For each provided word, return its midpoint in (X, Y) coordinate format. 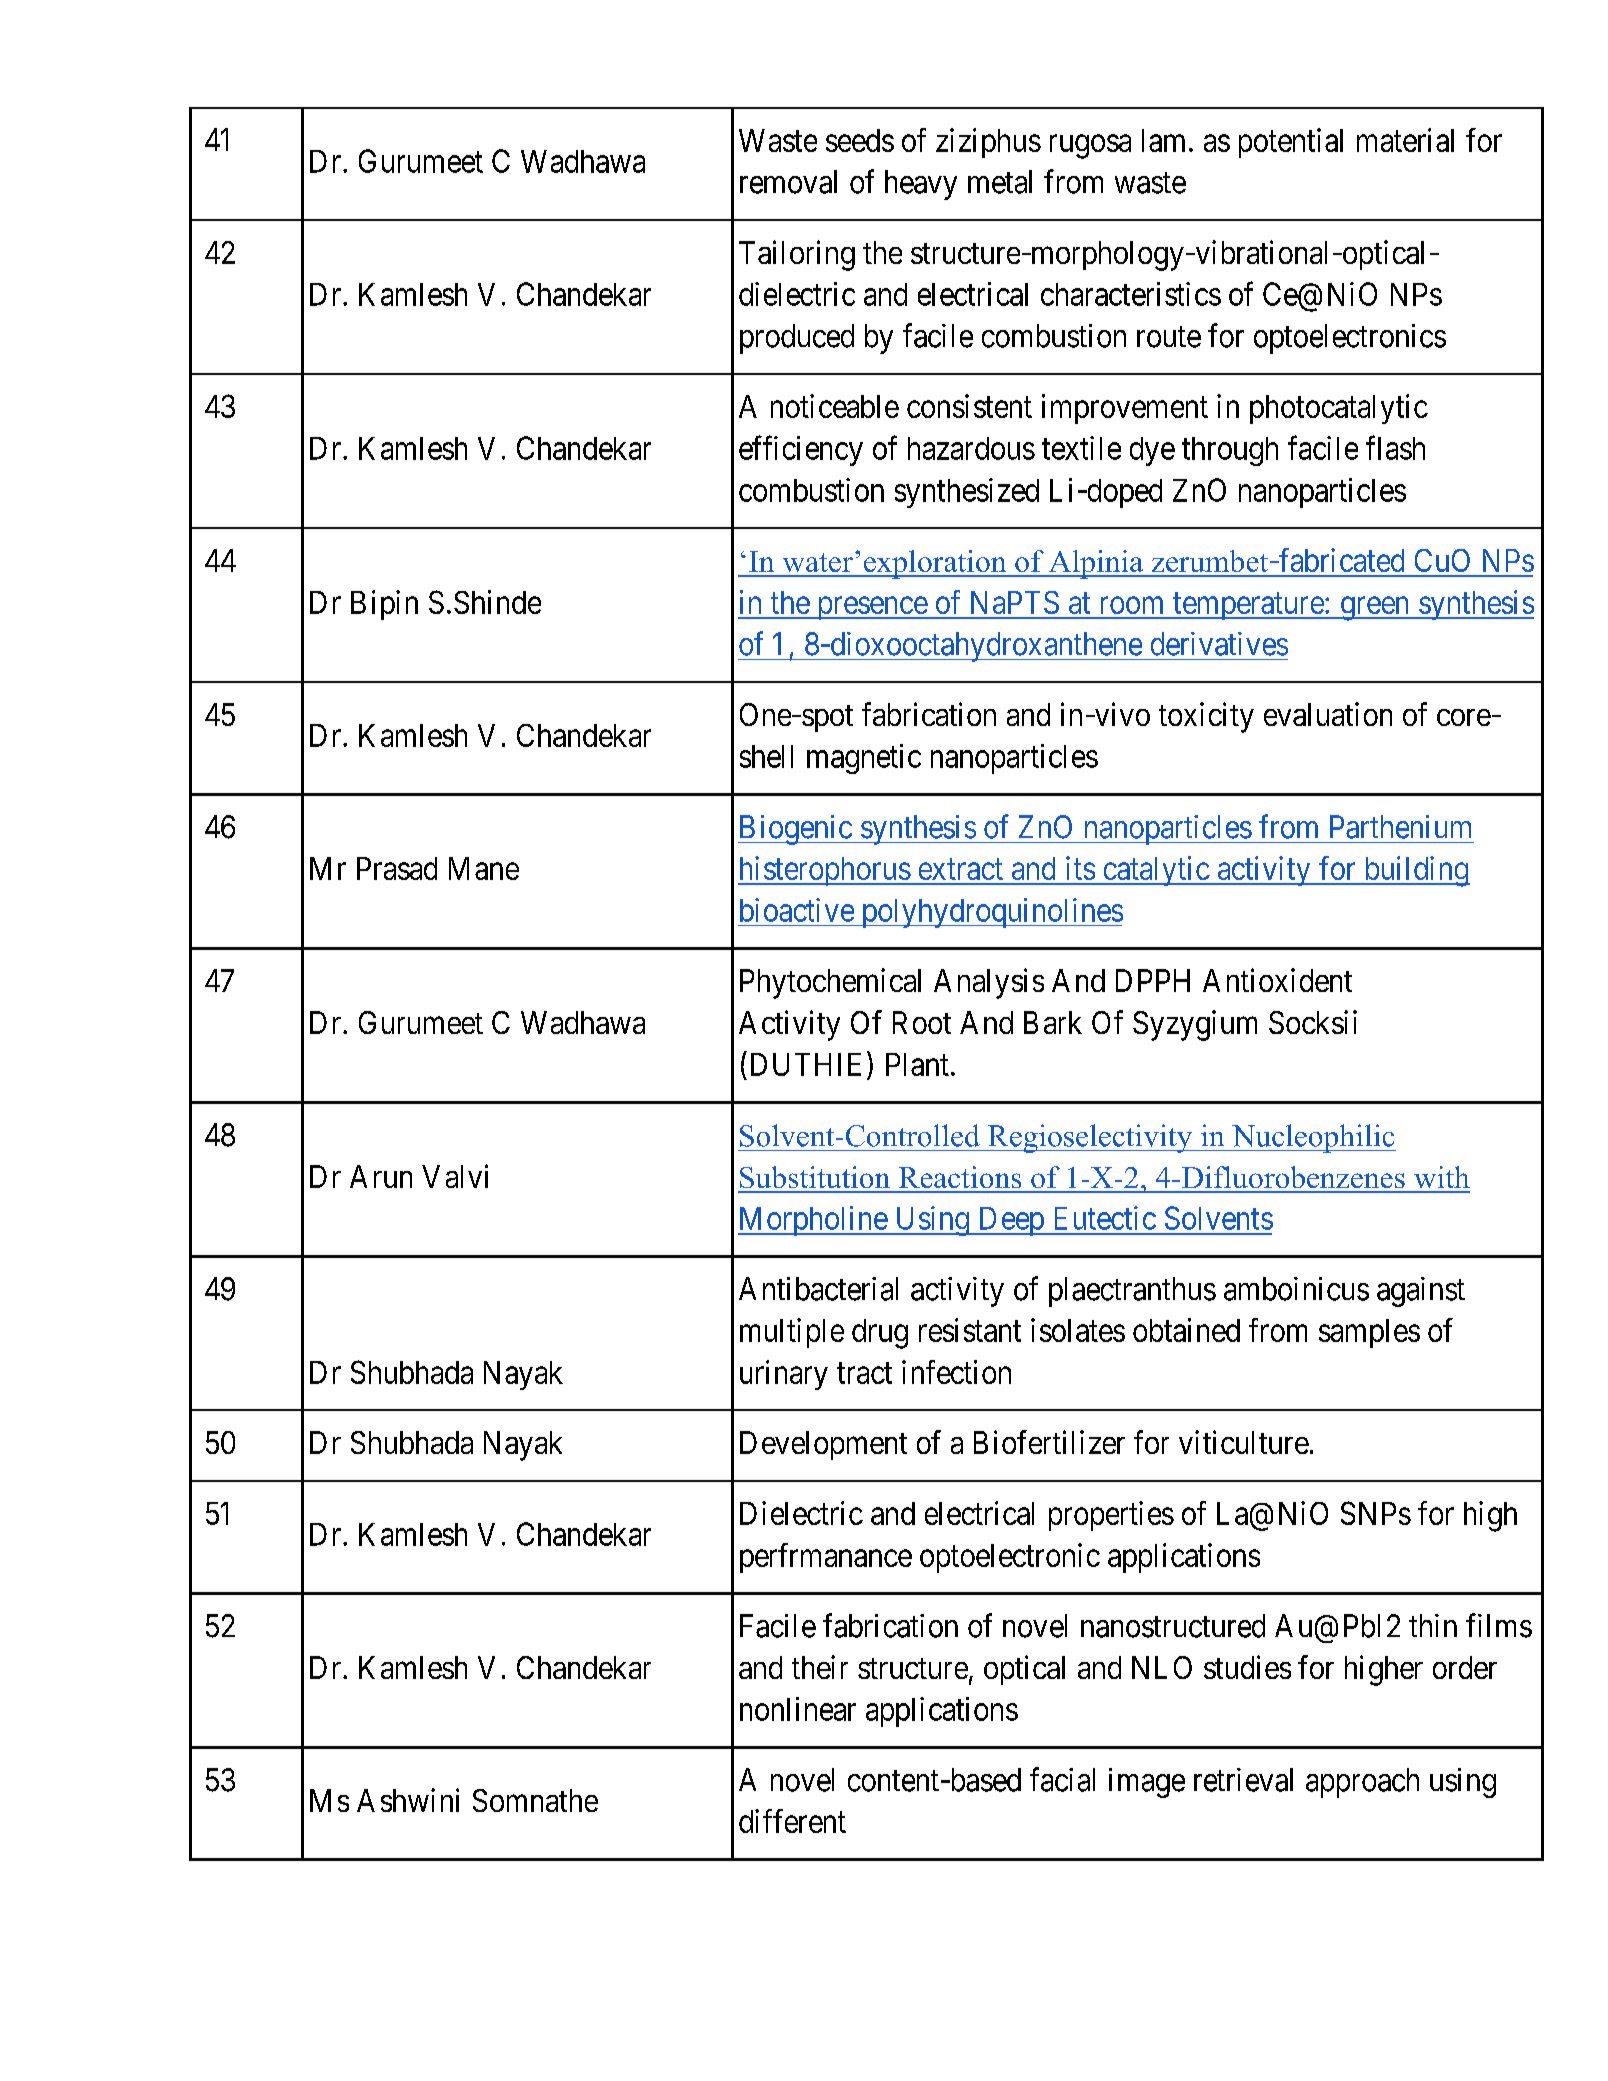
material (1405, 140)
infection (956, 1372)
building (1415, 871)
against (1421, 1292)
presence (871, 608)
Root (922, 1022)
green (1375, 609)
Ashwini (408, 1800)
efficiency (801, 450)
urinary (784, 1375)
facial (1062, 1779)
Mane (484, 868)
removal (788, 182)
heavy (921, 185)
